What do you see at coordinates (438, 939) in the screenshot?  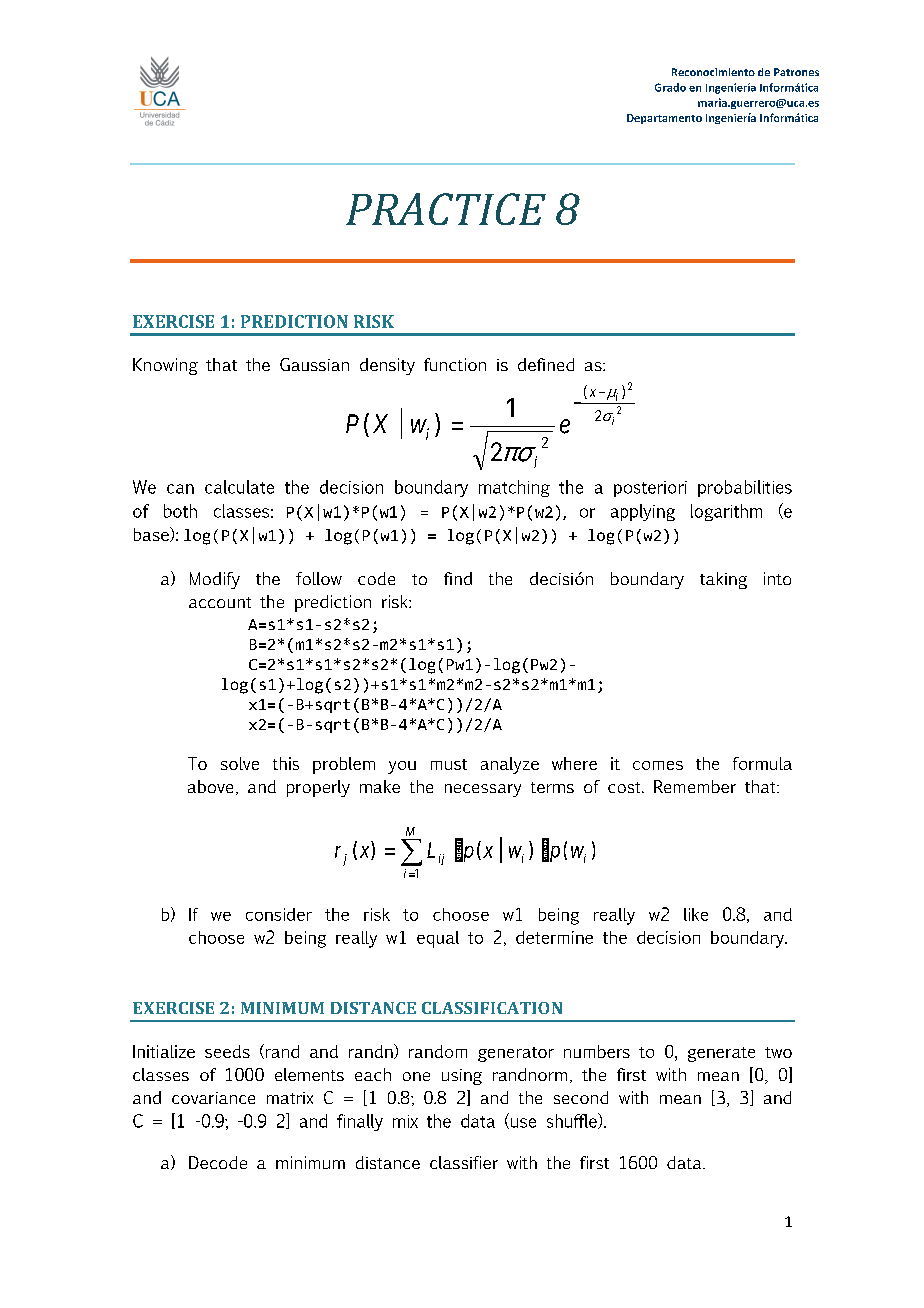 I see `equal` at bounding box center [438, 939].
